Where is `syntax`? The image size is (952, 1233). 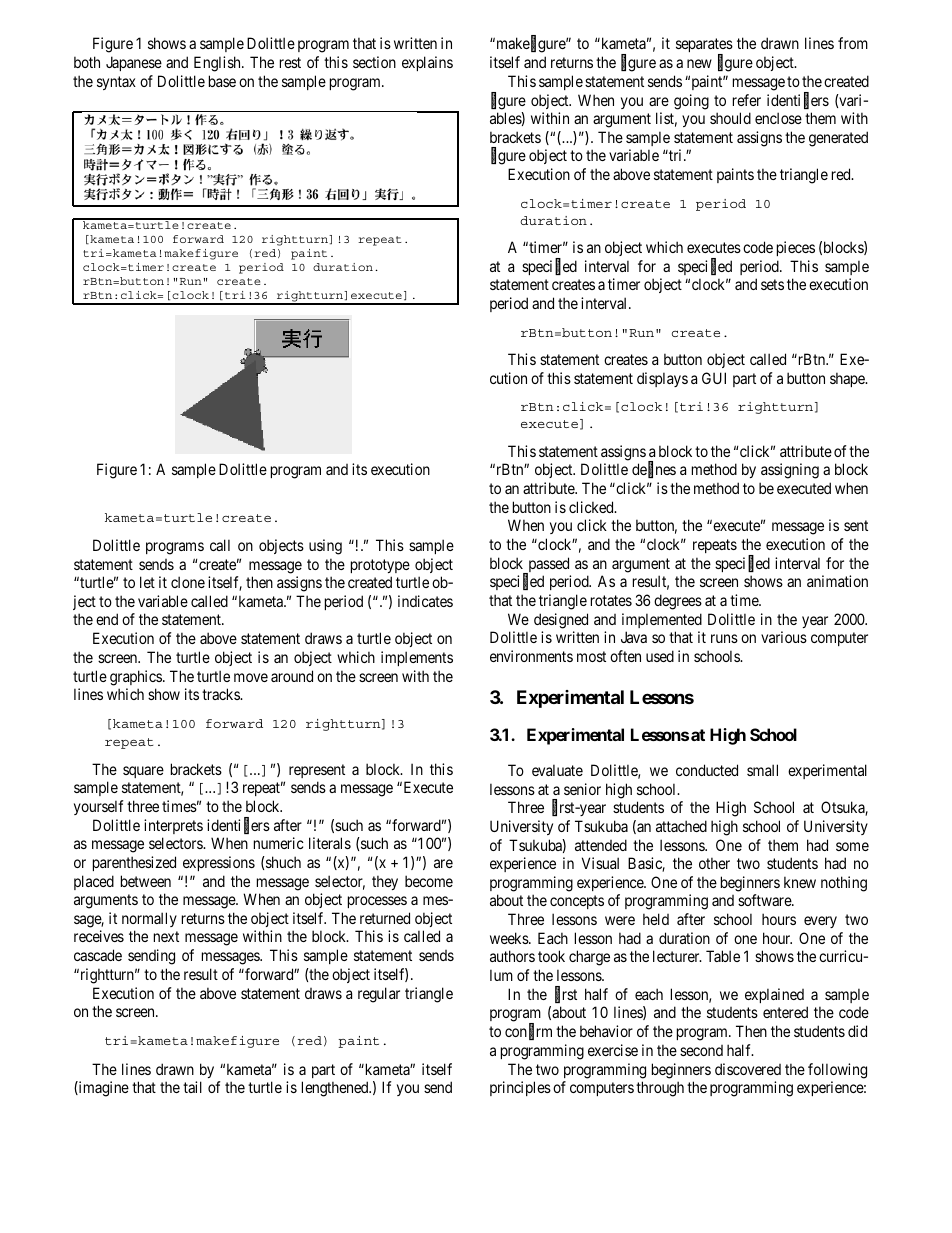 syntax is located at coordinates (116, 83).
